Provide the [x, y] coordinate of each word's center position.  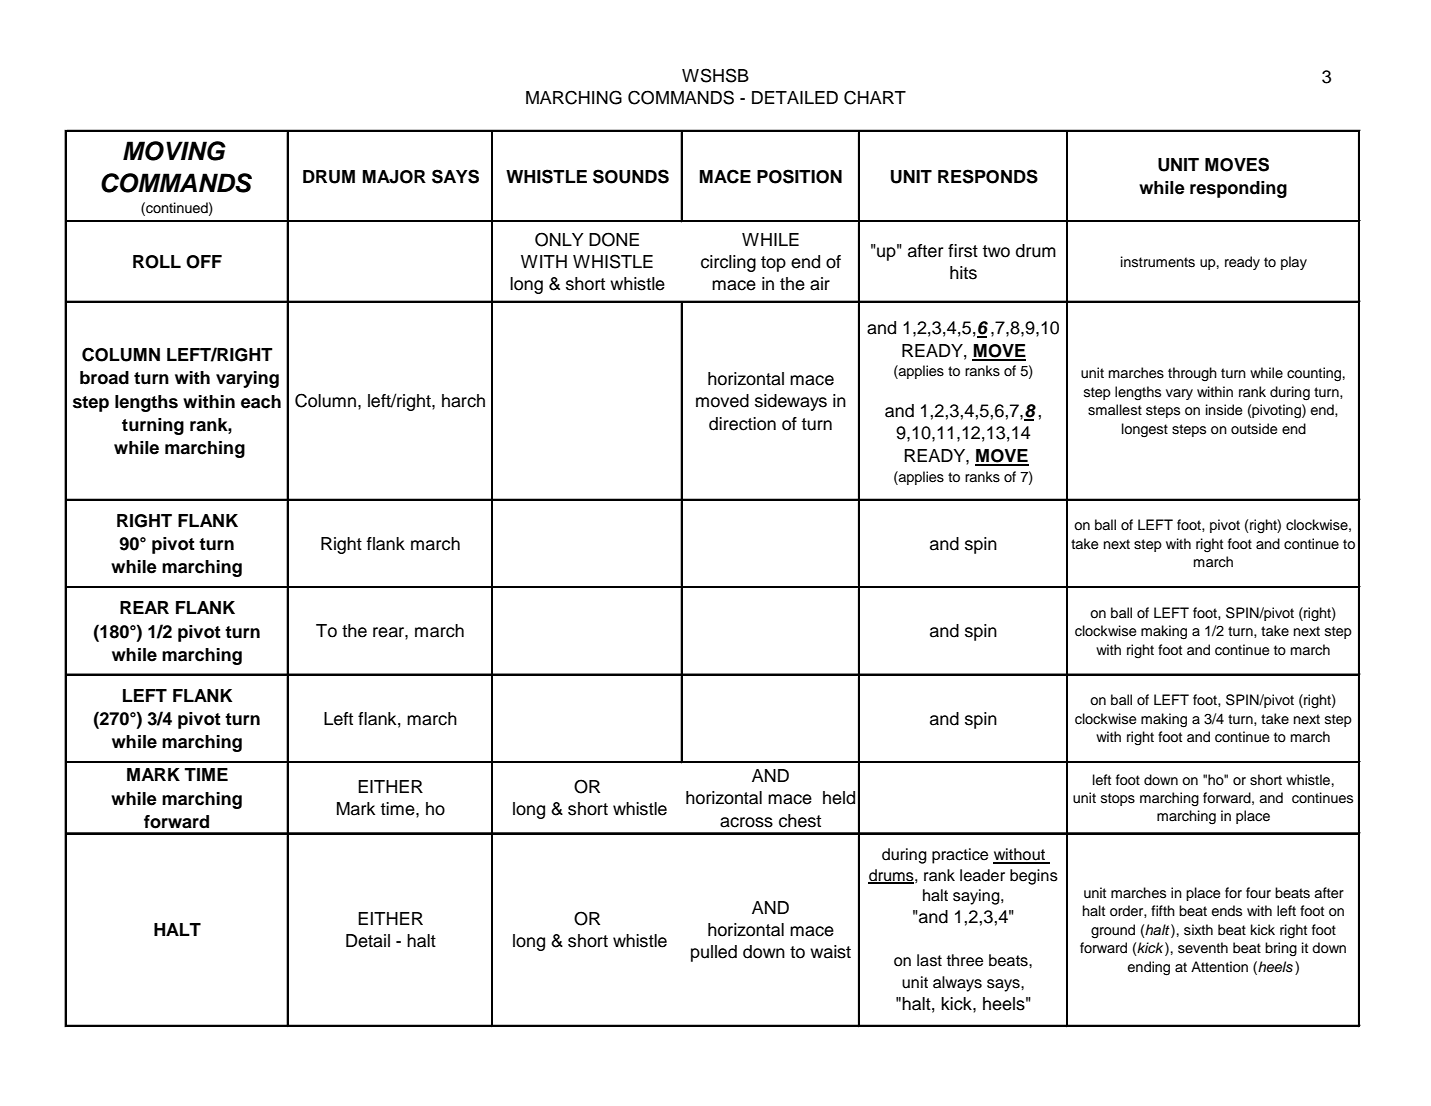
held [839, 798]
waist [830, 952]
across [746, 822]
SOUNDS [631, 176]
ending [1148, 968]
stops [1118, 799]
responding [1238, 189]
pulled [714, 953]
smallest [1115, 410]
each [261, 402]
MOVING [174, 151]
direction [742, 424]
